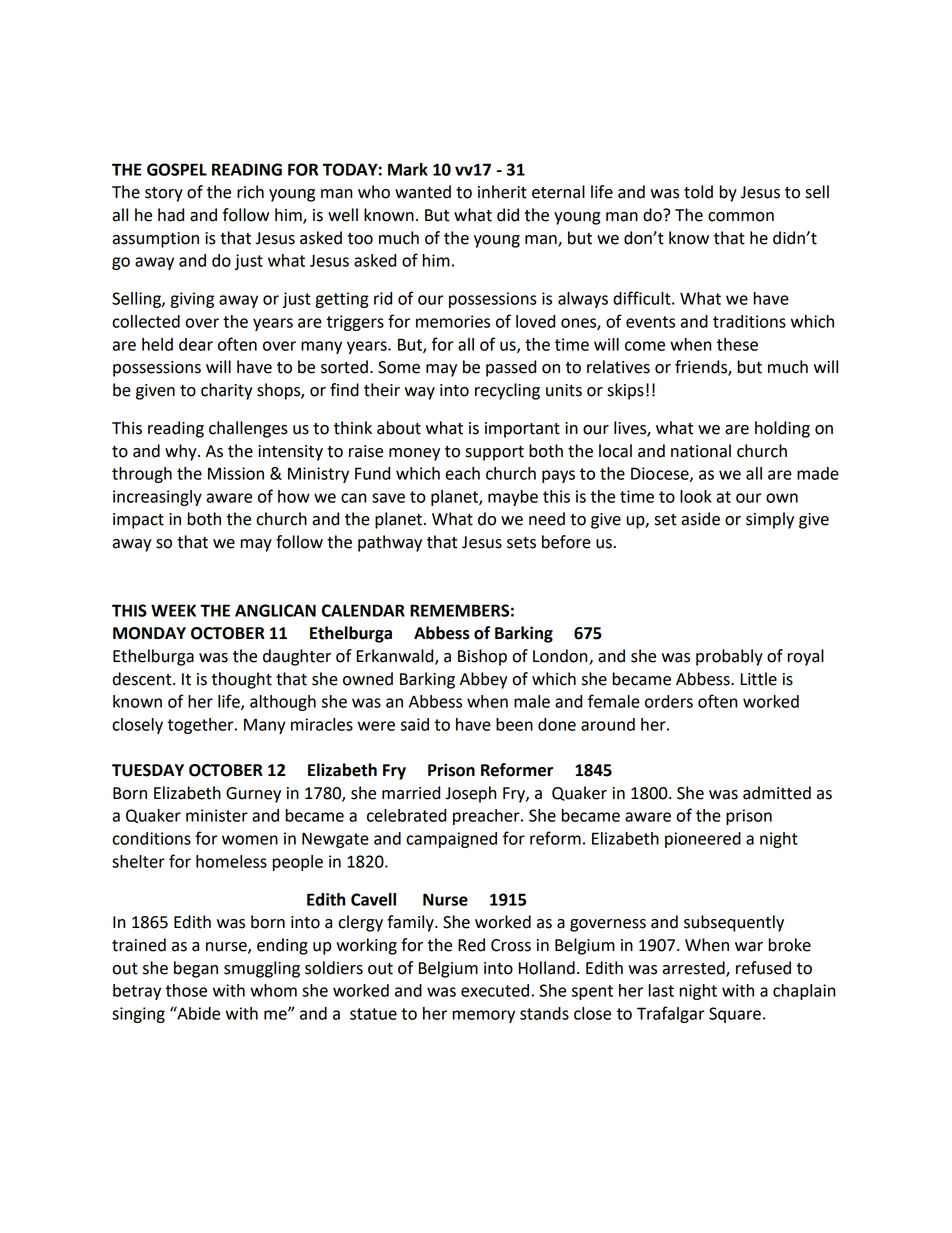  Describe the element at coordinates (236, 473) in the screenshot. I see `Mission` at that location.
